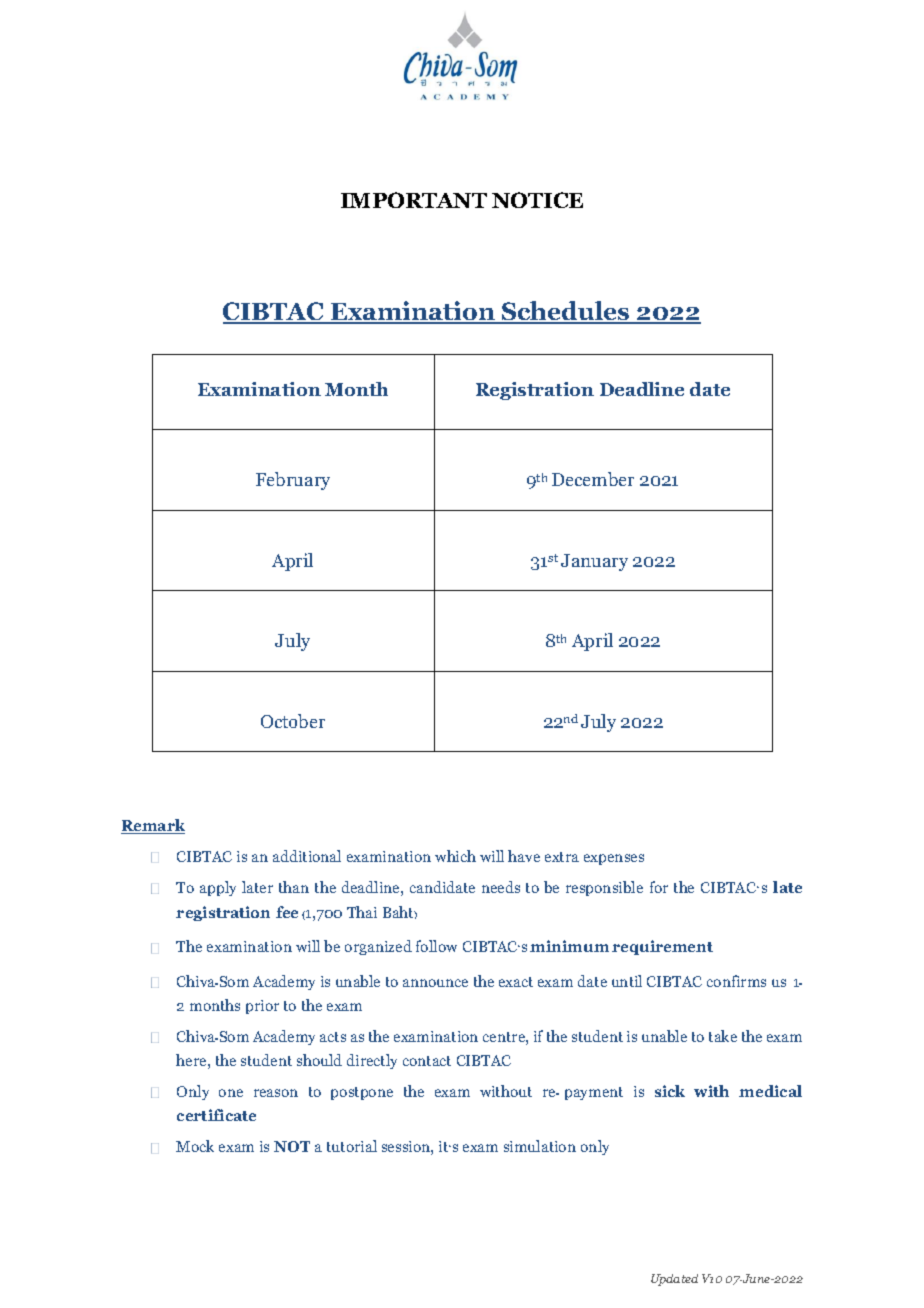  I want to click on expenses, so click(614, 859).
